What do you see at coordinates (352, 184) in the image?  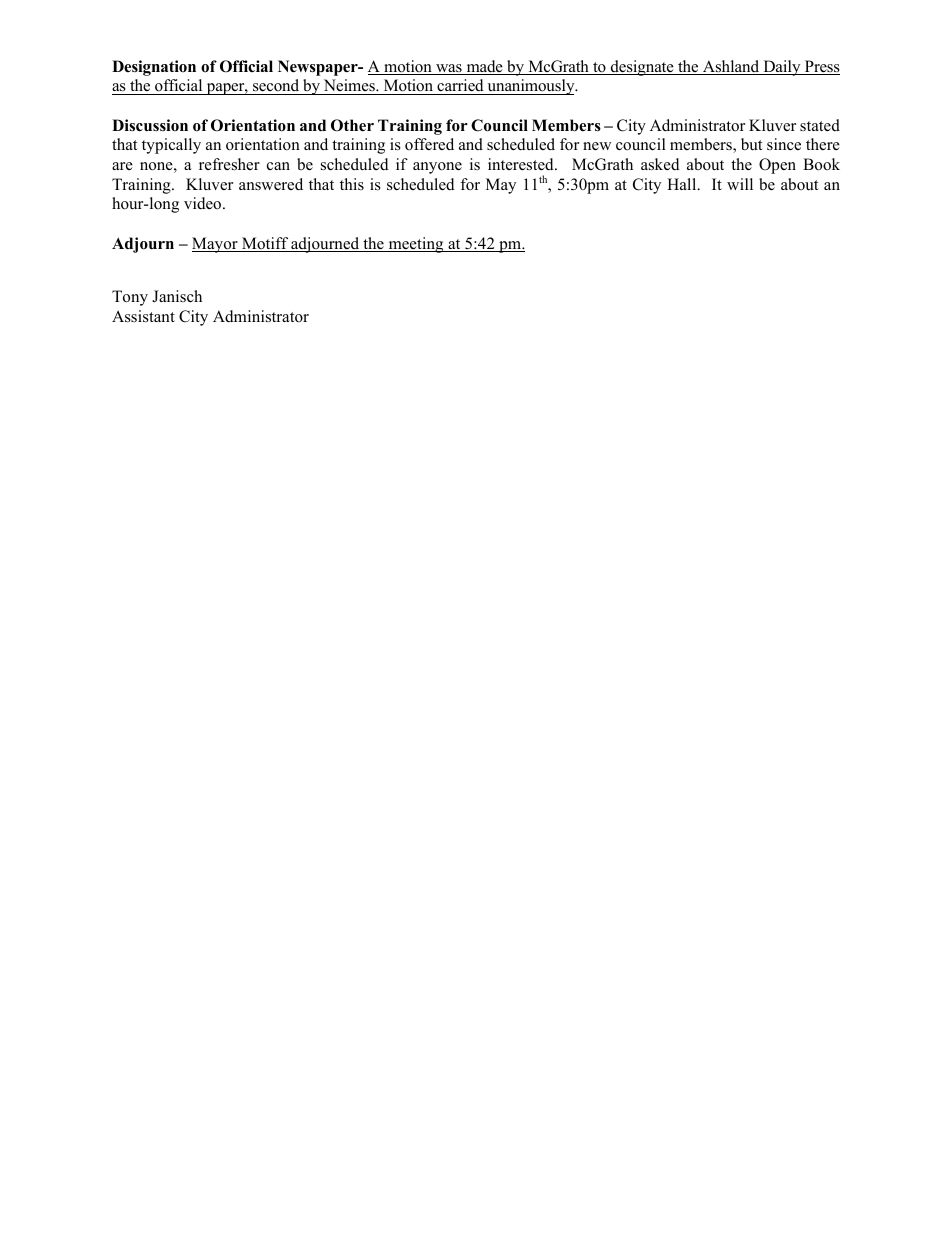 I see `this` at bounding box center [352, 184].
